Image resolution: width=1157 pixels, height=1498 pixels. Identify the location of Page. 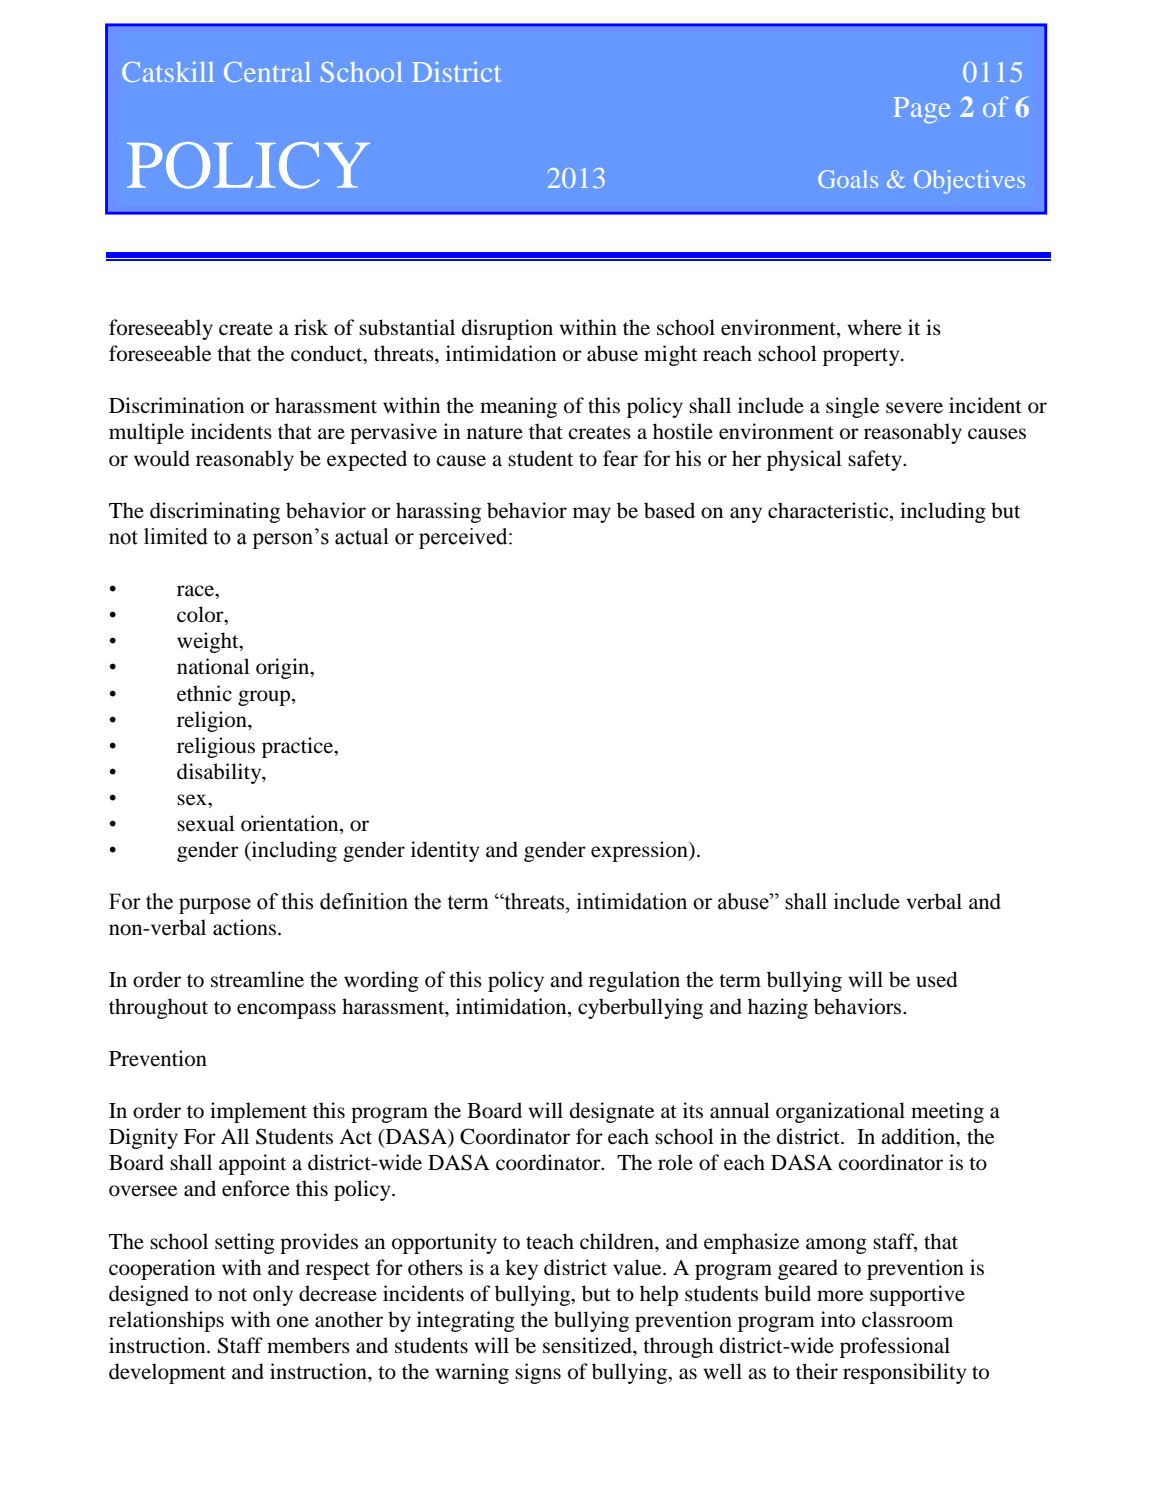
(922, 110).
